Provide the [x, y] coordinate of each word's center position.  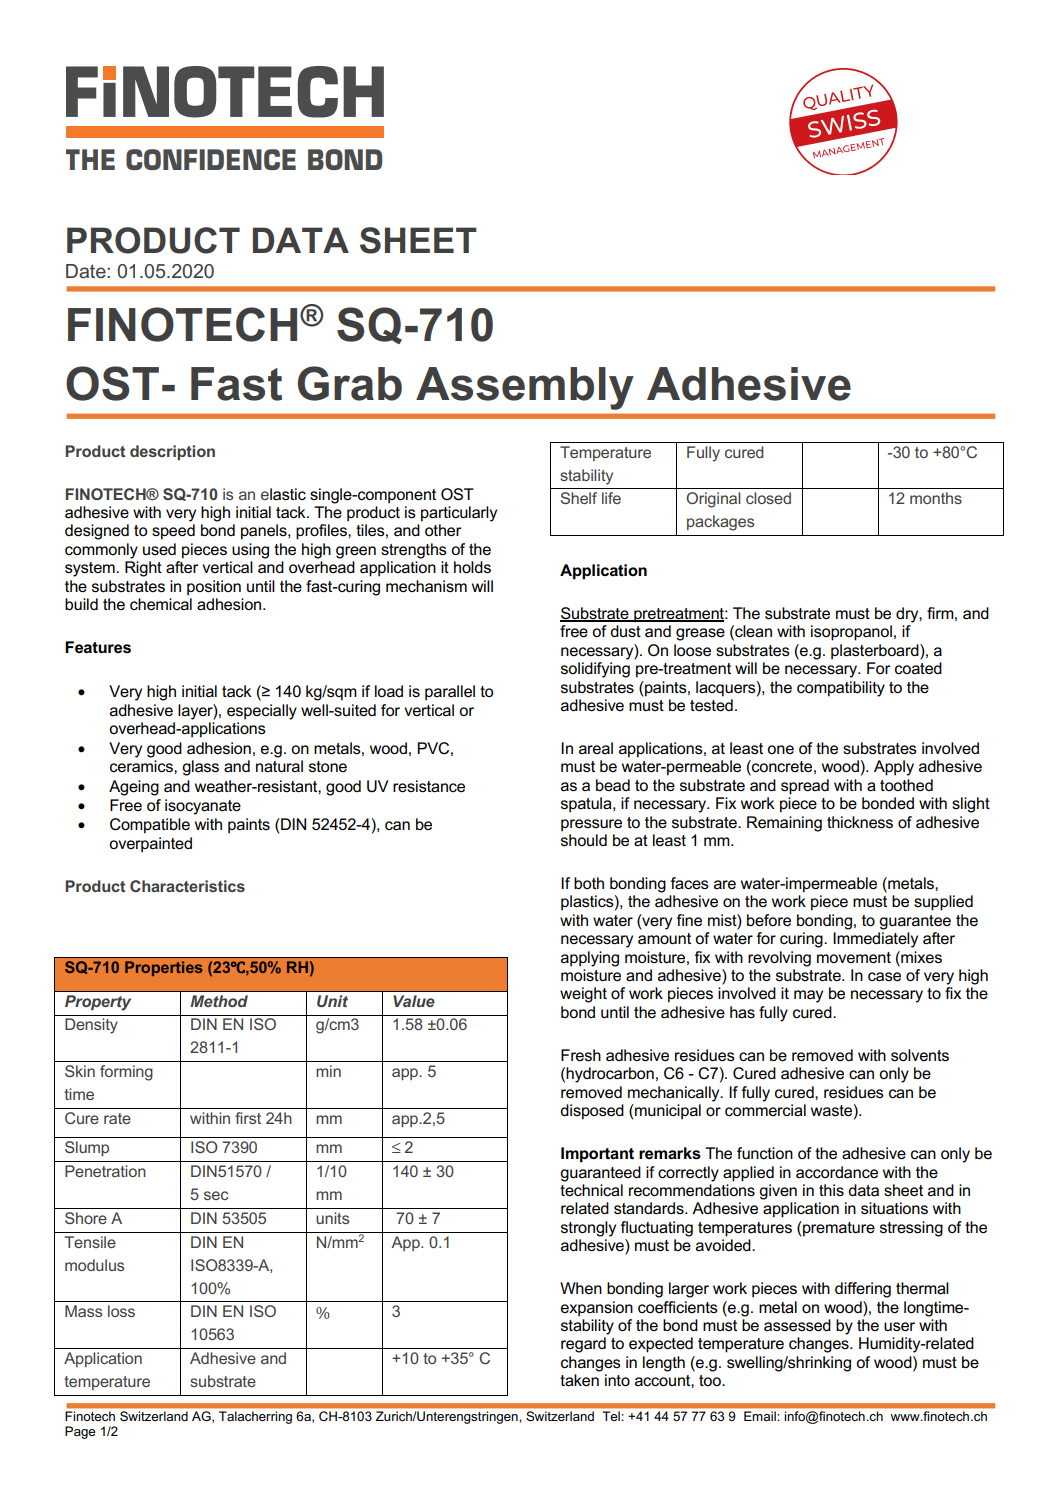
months [936, 498]
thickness [860, 822]
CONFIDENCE [211, 159]
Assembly [525, 388]
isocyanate [203, 807]
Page [80, 1432]
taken [579, 1380]
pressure [591, 825]
